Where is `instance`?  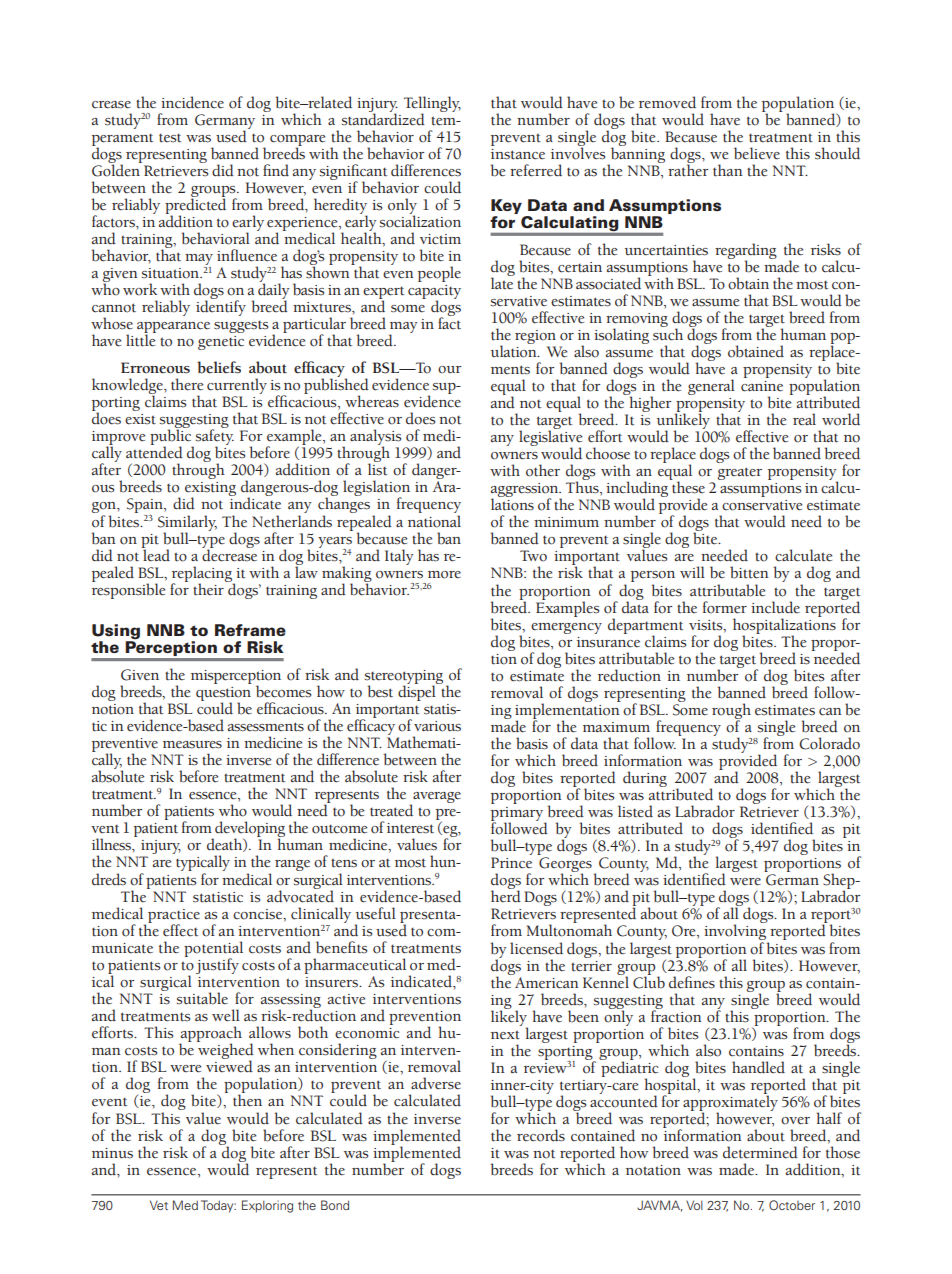
instance is located at coordinates (518, 154).
